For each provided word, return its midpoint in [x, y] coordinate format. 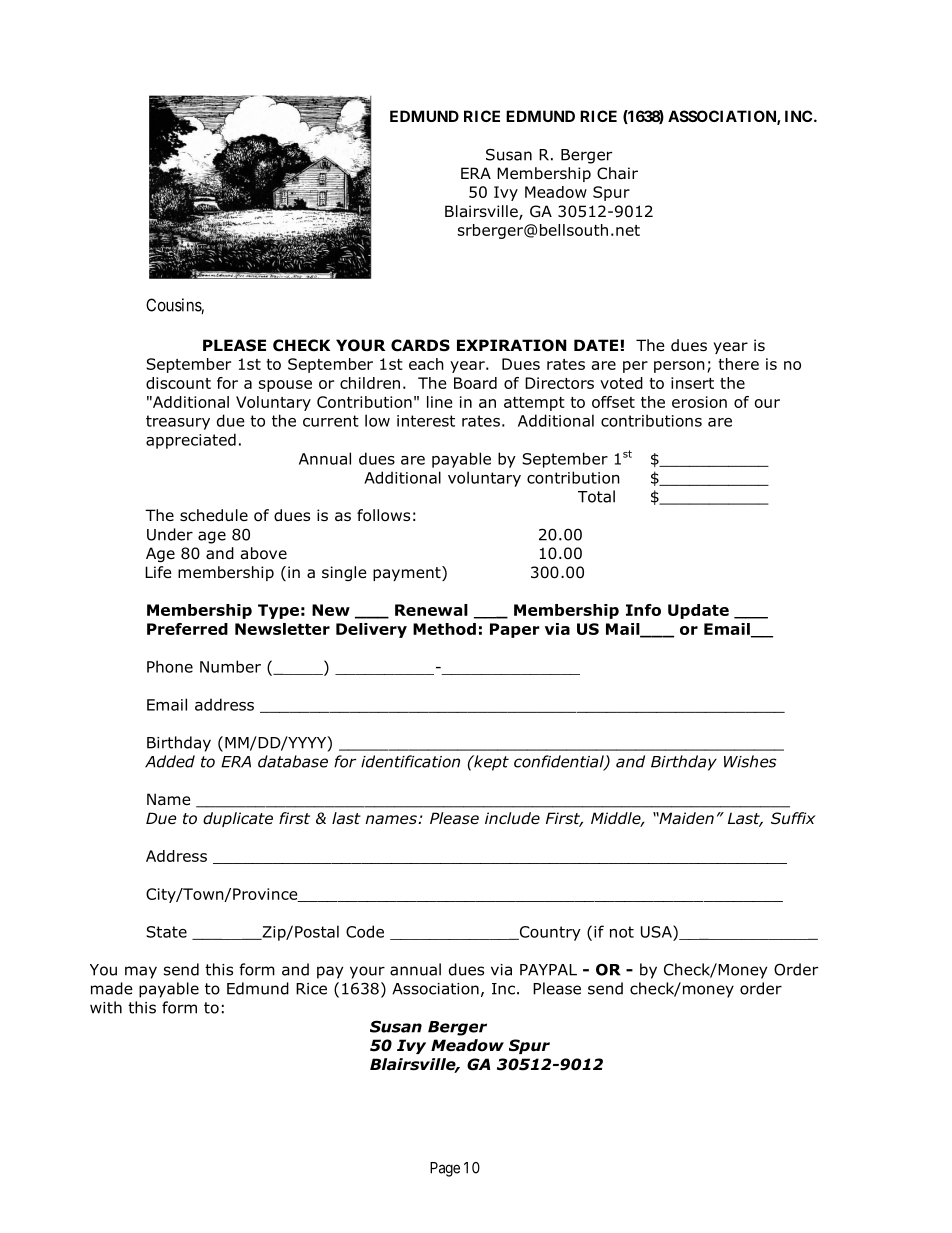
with [106, 1007]
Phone [170, 666]
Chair [617, 173]
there [738, 364]
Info [643, 610]
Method [444, 629]
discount [178, 383]
